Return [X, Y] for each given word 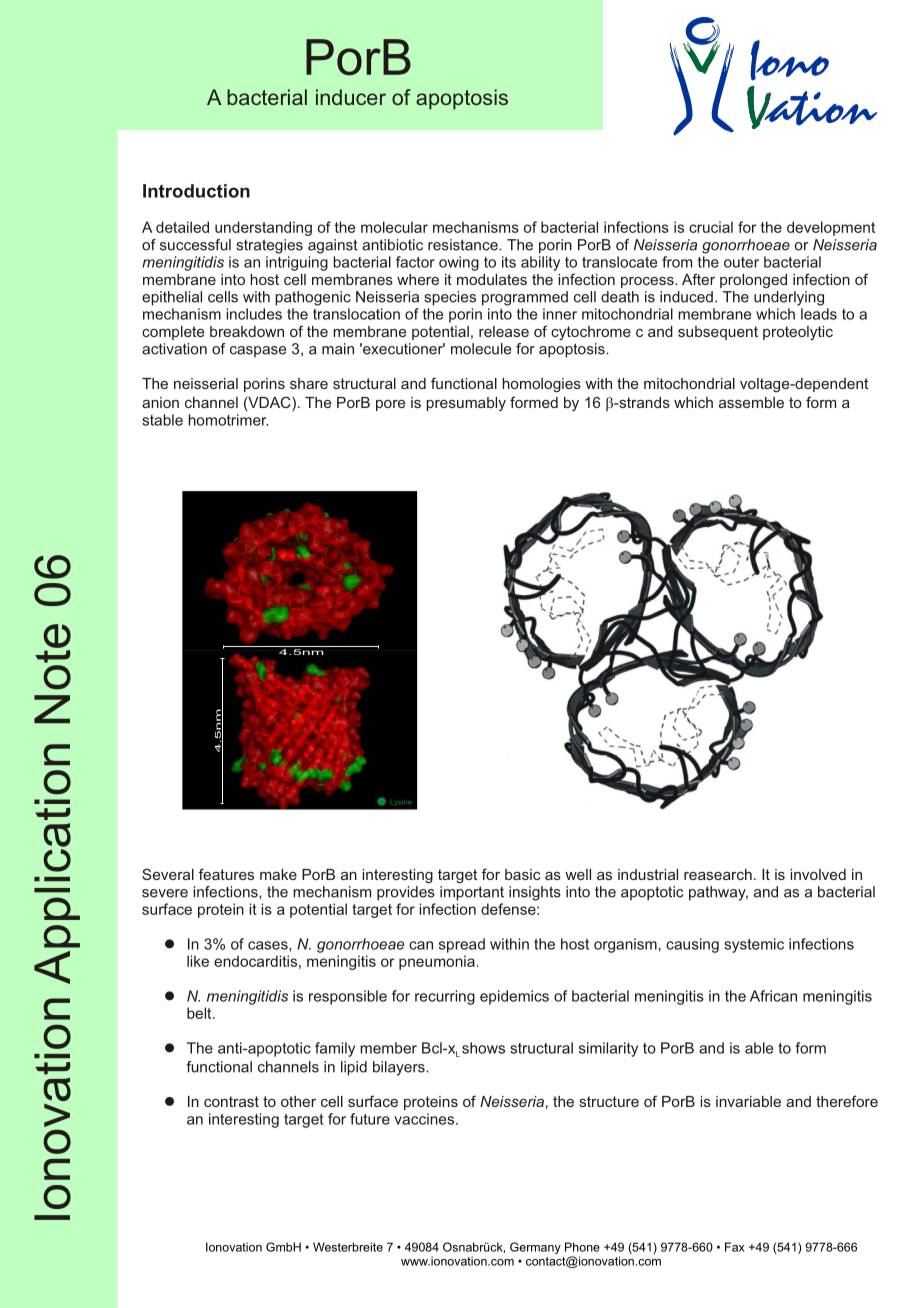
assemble [751, 402]
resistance [464, 245]
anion [160, 402]
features [226, 874]
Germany [535, 1248]
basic [522, 874]
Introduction [196, 191]
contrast [231, 1101]
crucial [711, 227]
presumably [466, 404]
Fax [735, 1247]
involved [818, 874]
